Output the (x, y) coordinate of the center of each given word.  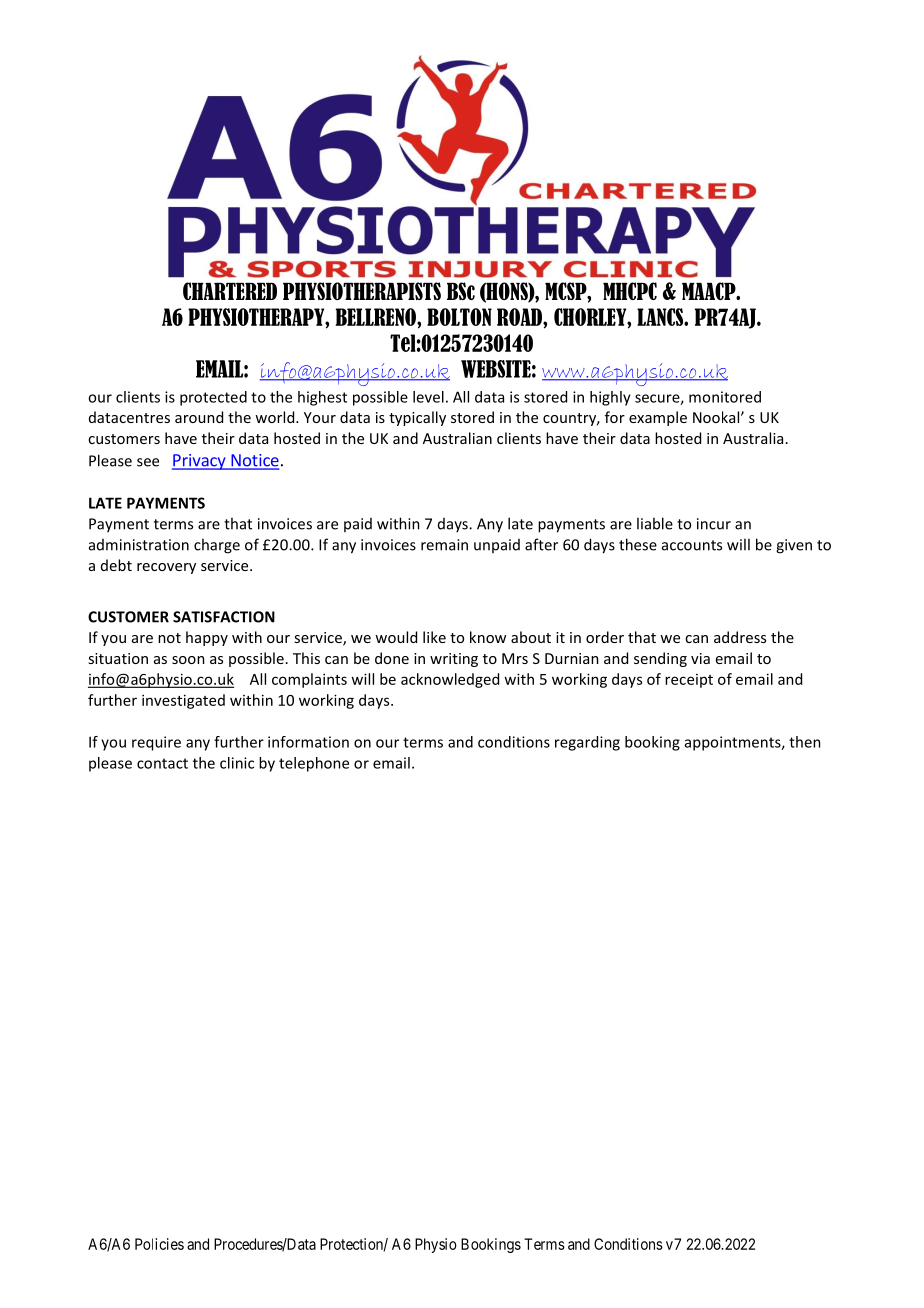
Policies (159, 1244)
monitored (725, 397)
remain (444, 545)
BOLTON (459, 317)
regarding (587, 743)
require (156, 743)
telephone (314, 764)
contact (162, 763)
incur (714, 524)
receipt (689, 681)
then (805, 742)
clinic (237, 763)
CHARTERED (230, 291)
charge (217, 546)
